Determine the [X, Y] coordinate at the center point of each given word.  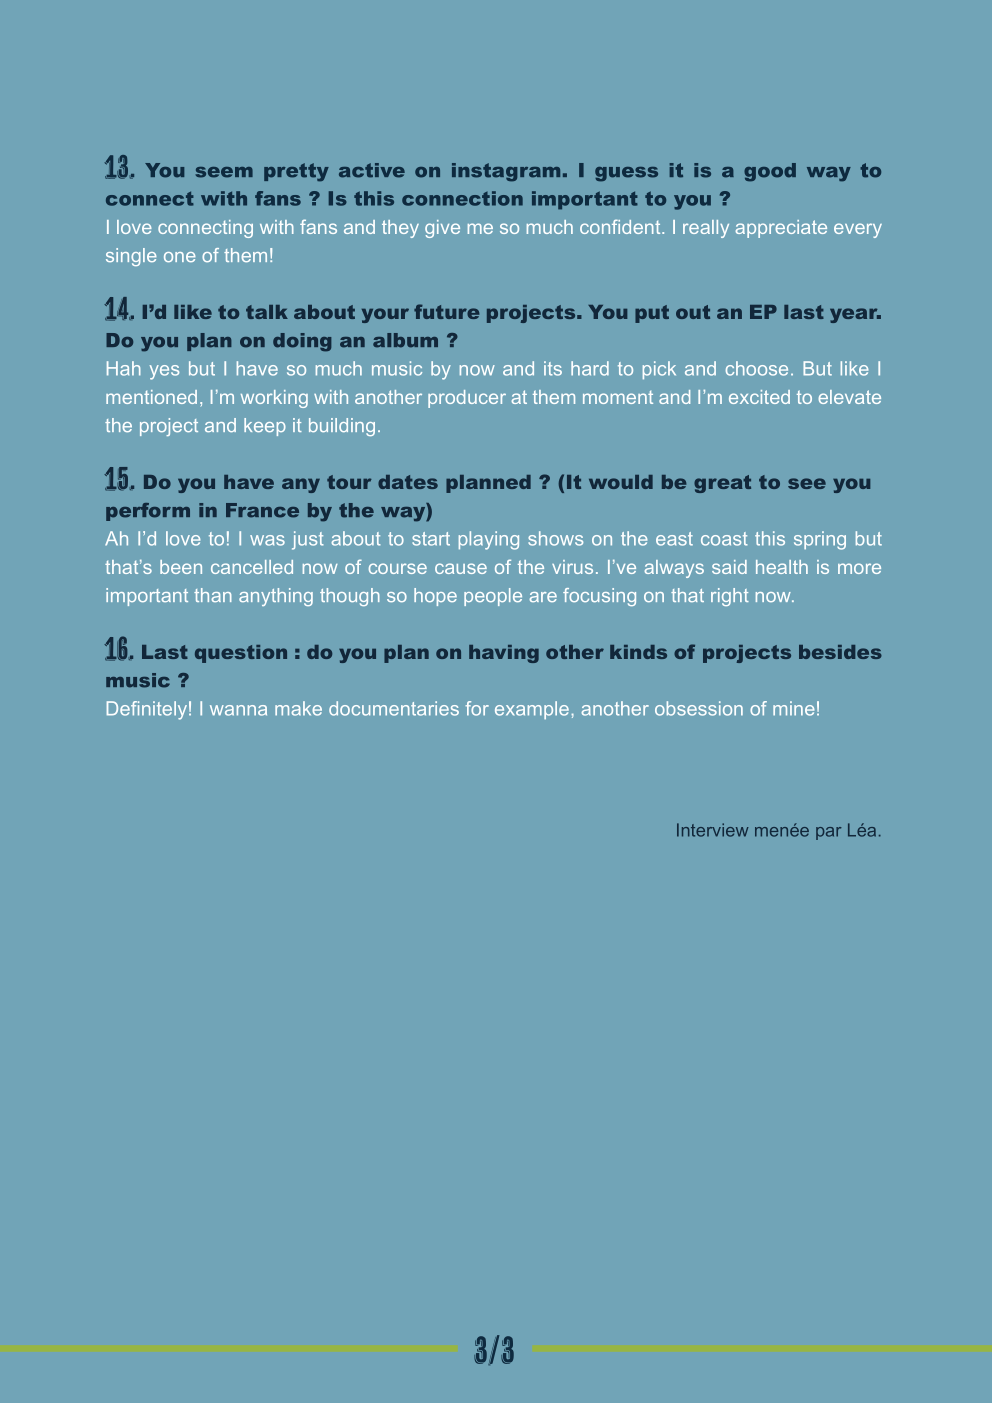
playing [489, 540]
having [504, 654]
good [770, 172]
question [241, 654]
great [722, 484]
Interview [713, 830]
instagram [506, 172]
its [553, 368]
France [262, 510]
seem [224, 172]
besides [840, 652]
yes [164, 372]
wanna [238, 710]
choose [757, 368]
